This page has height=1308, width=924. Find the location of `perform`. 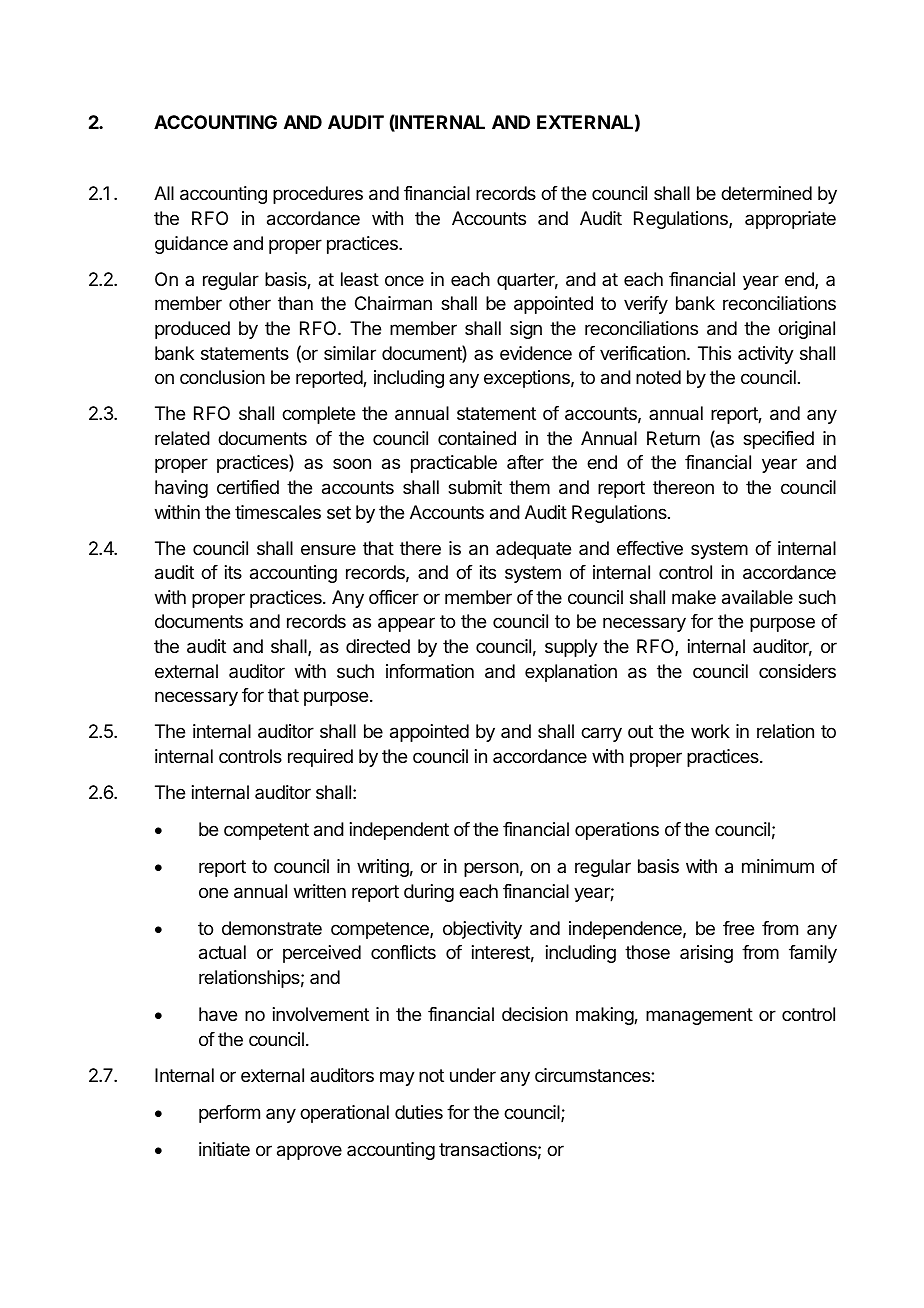

perform is located at coordinates (229, 1114).
